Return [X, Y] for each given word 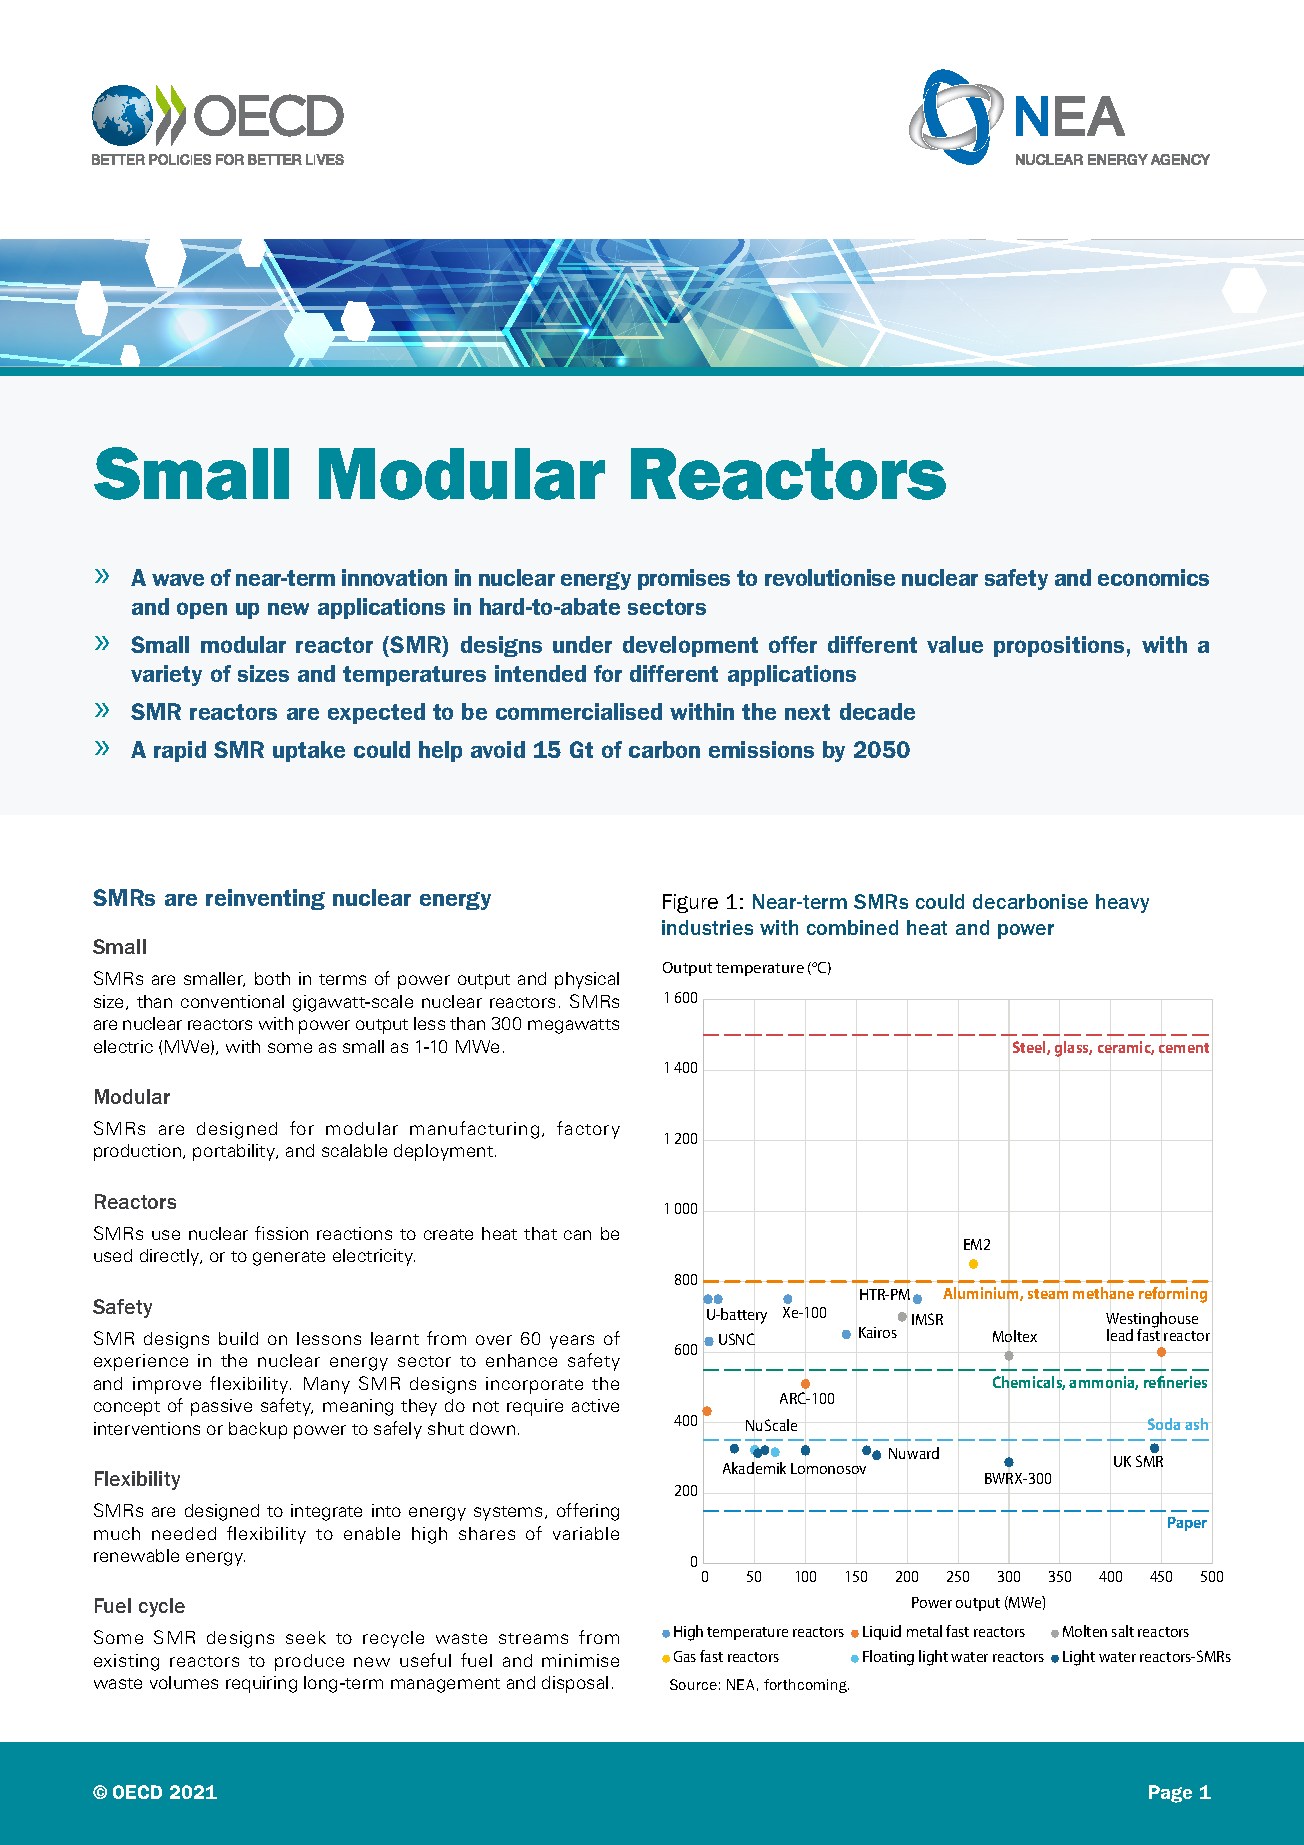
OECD [137, 1792]
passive [221, 1407]
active [595, 1405]
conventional [232, 1001]
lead [1120, 1335]
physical [587, 980]
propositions [1059, 646]
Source [693, 1684]
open [202, 610]
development [690, 646]
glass [1073, 1049]
